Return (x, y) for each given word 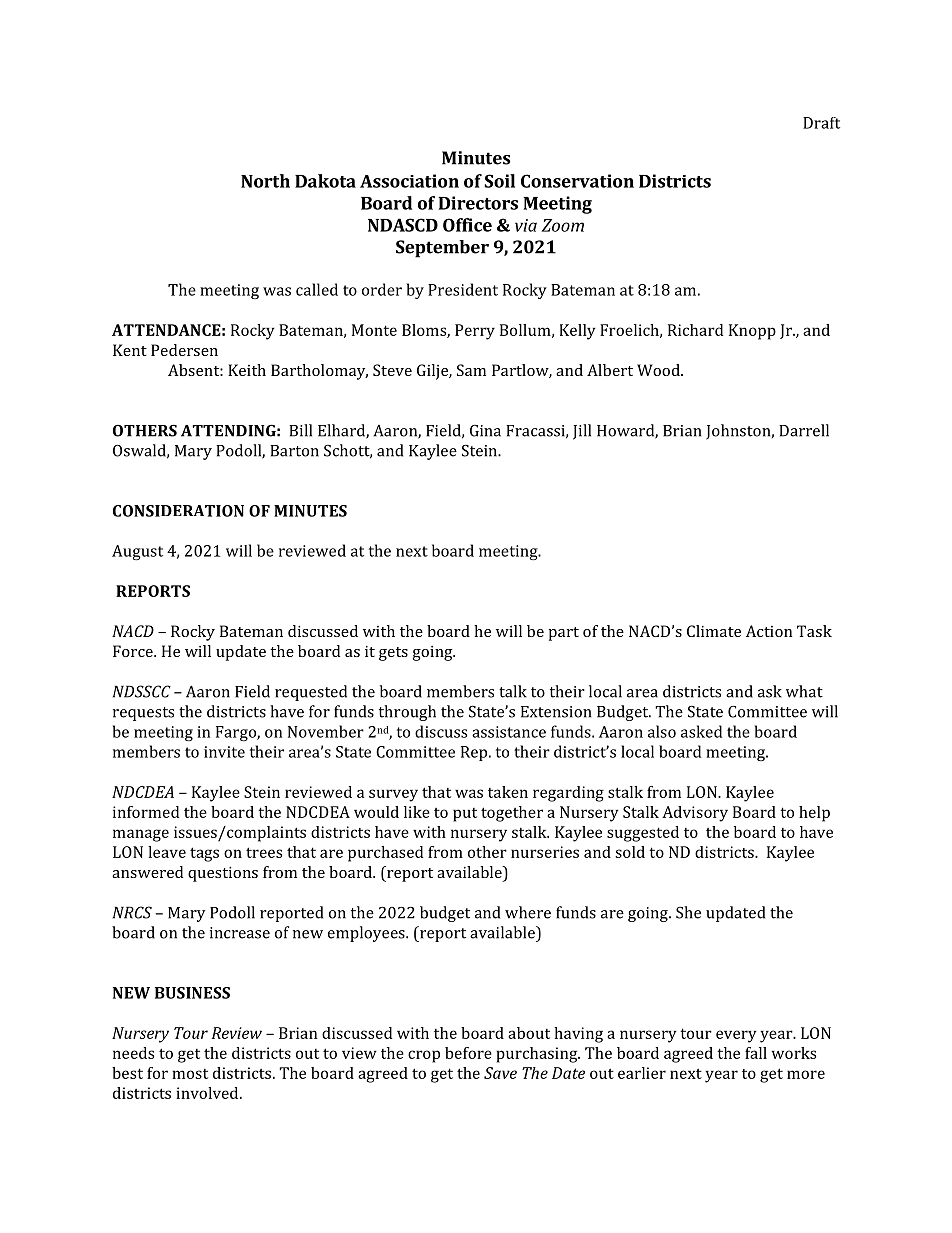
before (468, 1053)
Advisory (695, 814)
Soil (499, 181)
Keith (247, 370)
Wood (659, 370)
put (465, 815)
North (265, 181)
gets (393, 654)
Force (134, 651)
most (190, 1074)
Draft (821, 123)
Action (769, 631)
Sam (471, 370)
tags (204, 854)
